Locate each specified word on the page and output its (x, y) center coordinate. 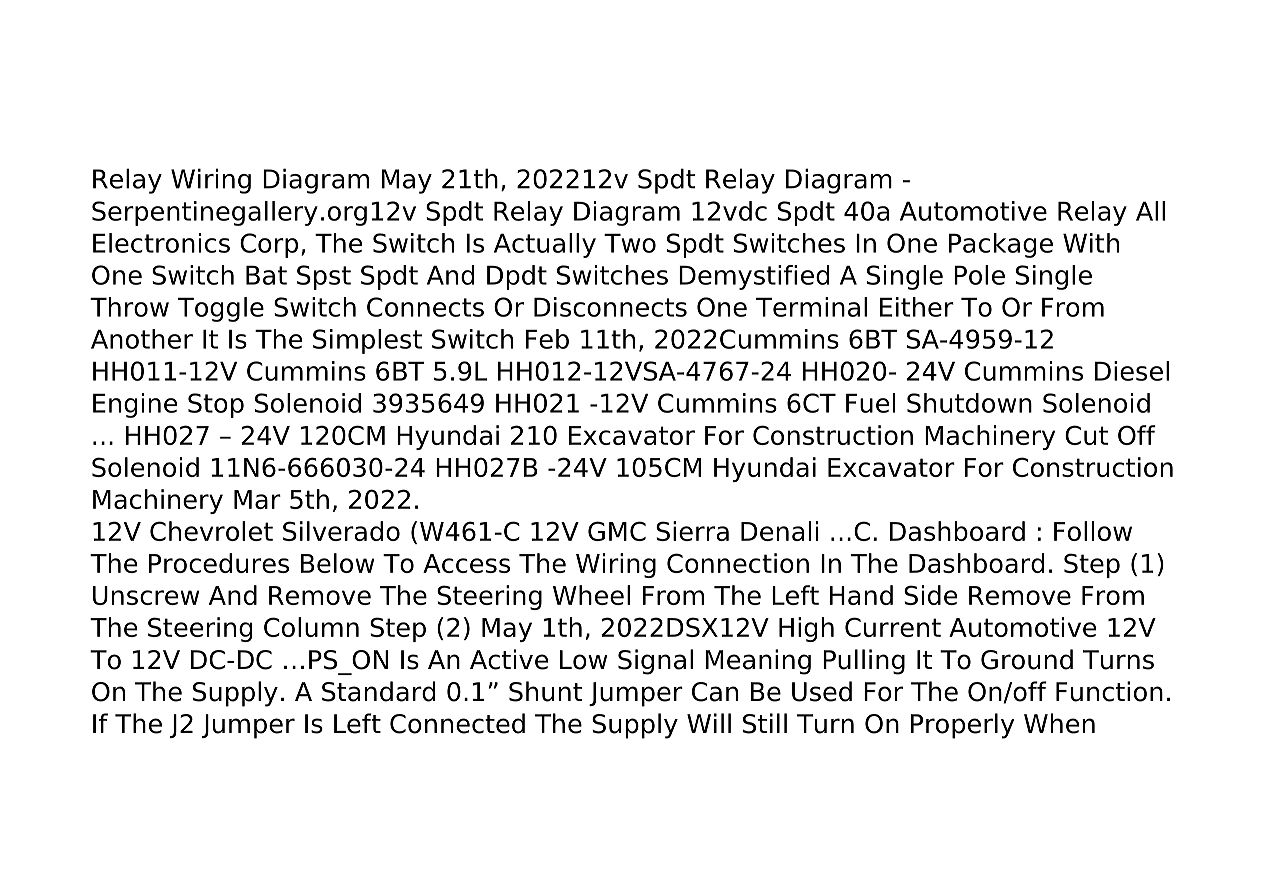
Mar (257, 499)
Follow (1093, 531)
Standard (378, 691)
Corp (269, 245)
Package (1001, 245)
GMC (617, 531)
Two (630, 243)
